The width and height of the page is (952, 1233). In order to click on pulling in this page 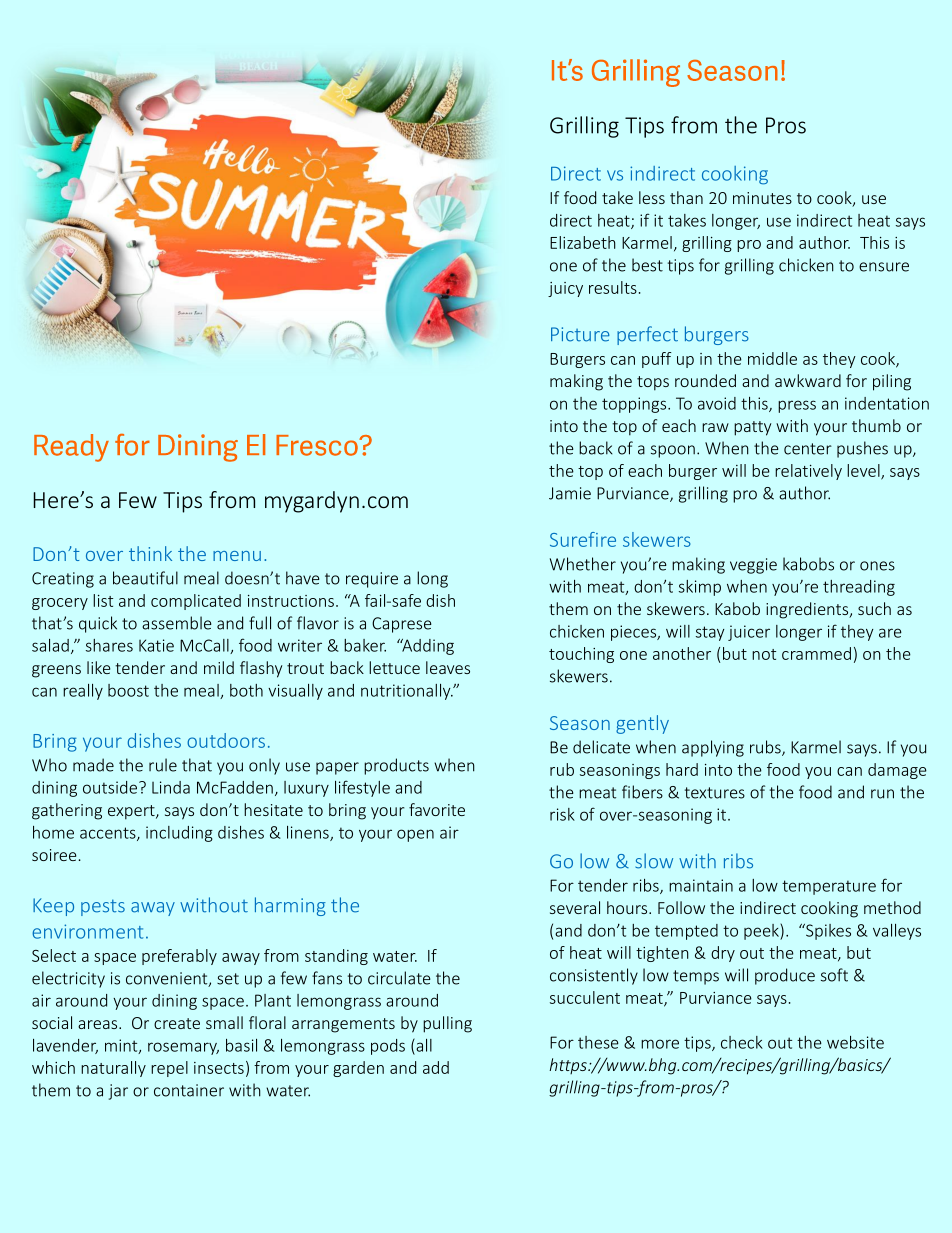, I will do `click(447, 1024)`.
